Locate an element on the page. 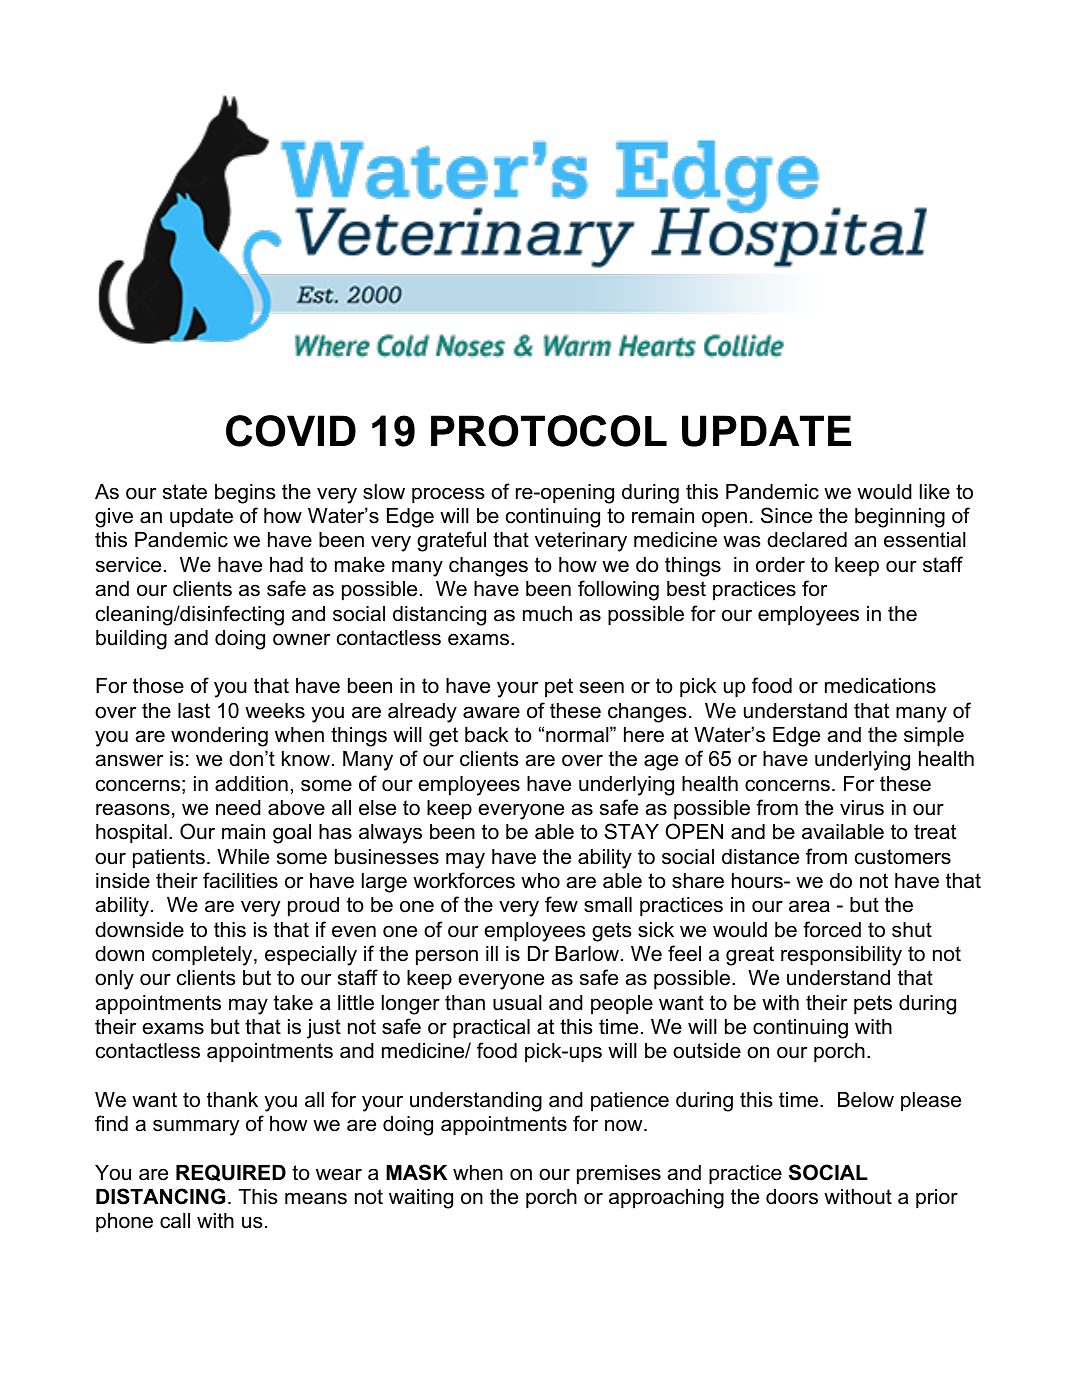 The image size is (1078, 1396). PROTOCOL is located at coordinates (549, 431).
